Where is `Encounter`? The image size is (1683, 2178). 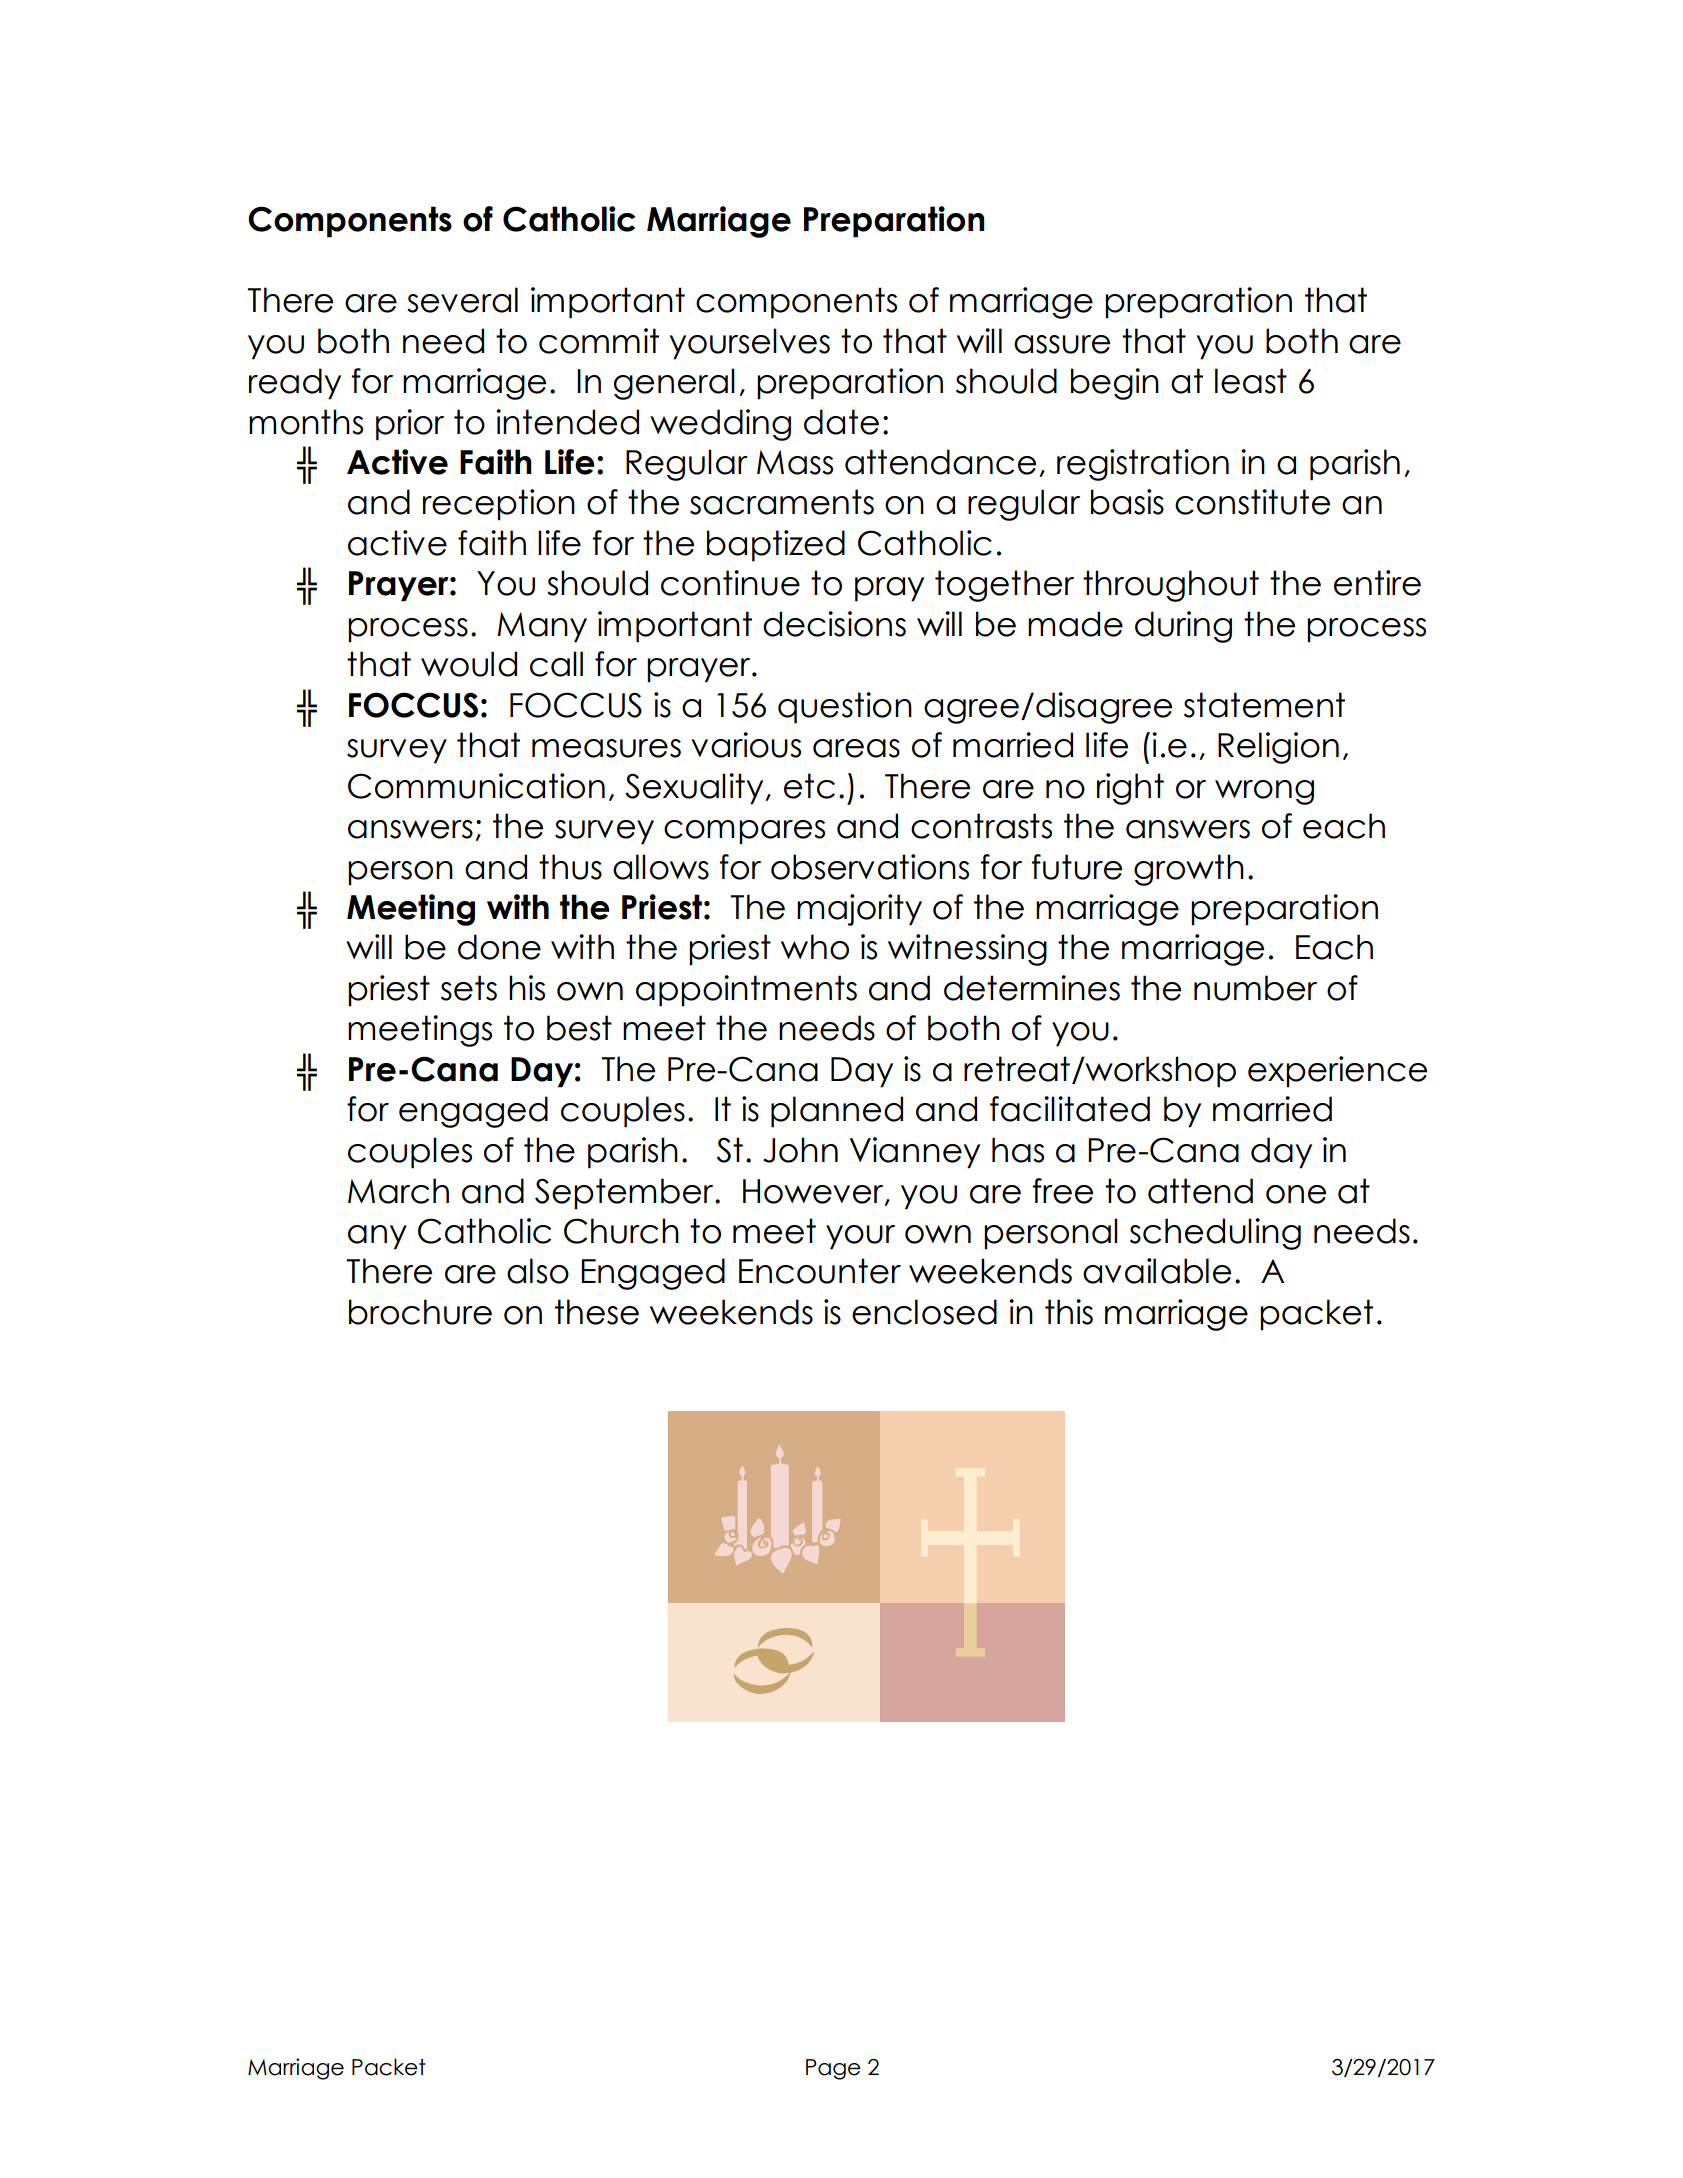
Encounter is located at coordinates (820, 1271).
